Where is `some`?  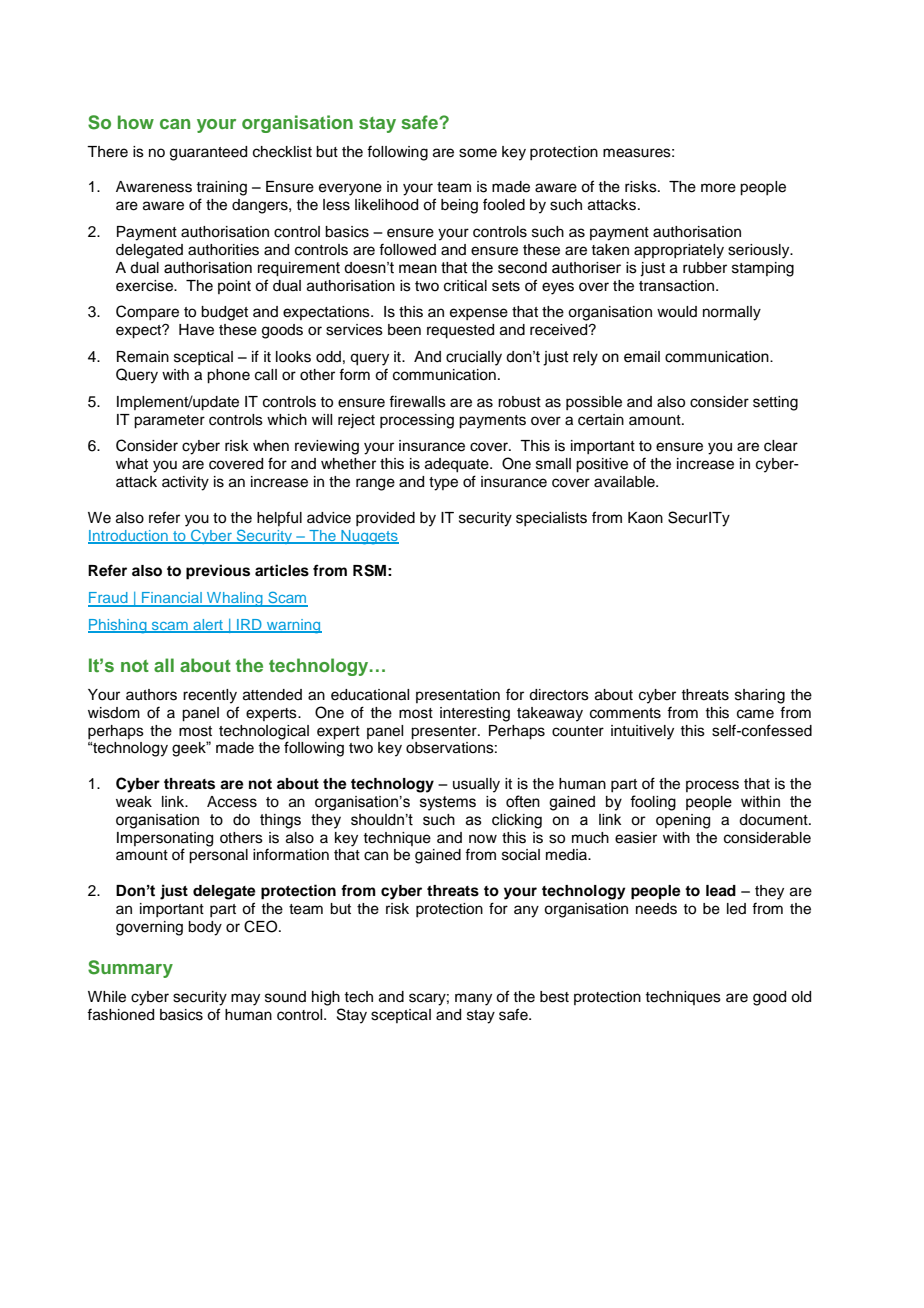 some is located at coordinates (478, 153).
